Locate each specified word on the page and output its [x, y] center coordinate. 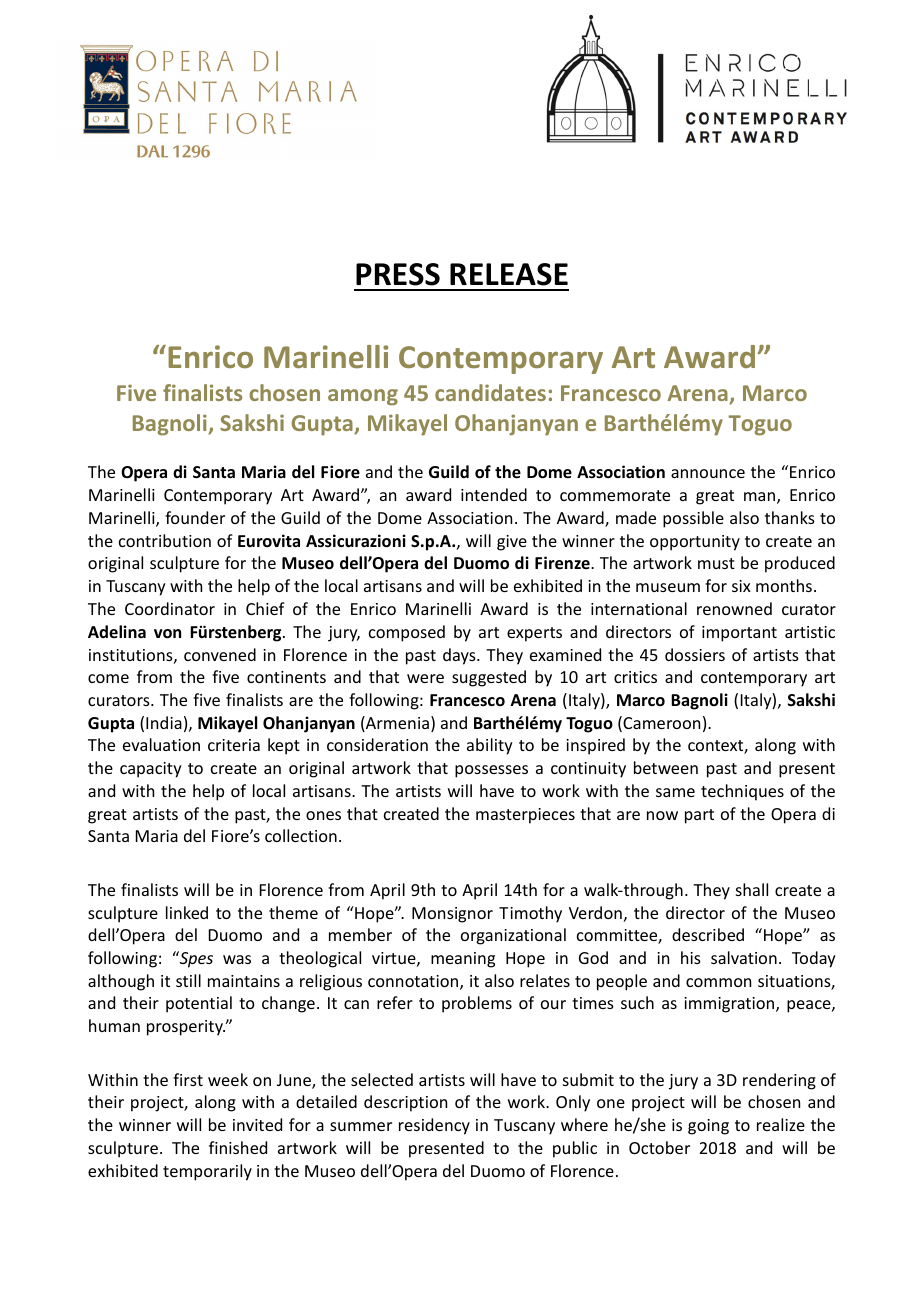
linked [187, 912]
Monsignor [452, 915]
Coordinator [170, 608]
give [512, 543]
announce [708, 473]
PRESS [398, 274]
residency [434, 1126]
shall [752, 889]
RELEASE [509, 274]
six [741, 586]
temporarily [207, 1172]
